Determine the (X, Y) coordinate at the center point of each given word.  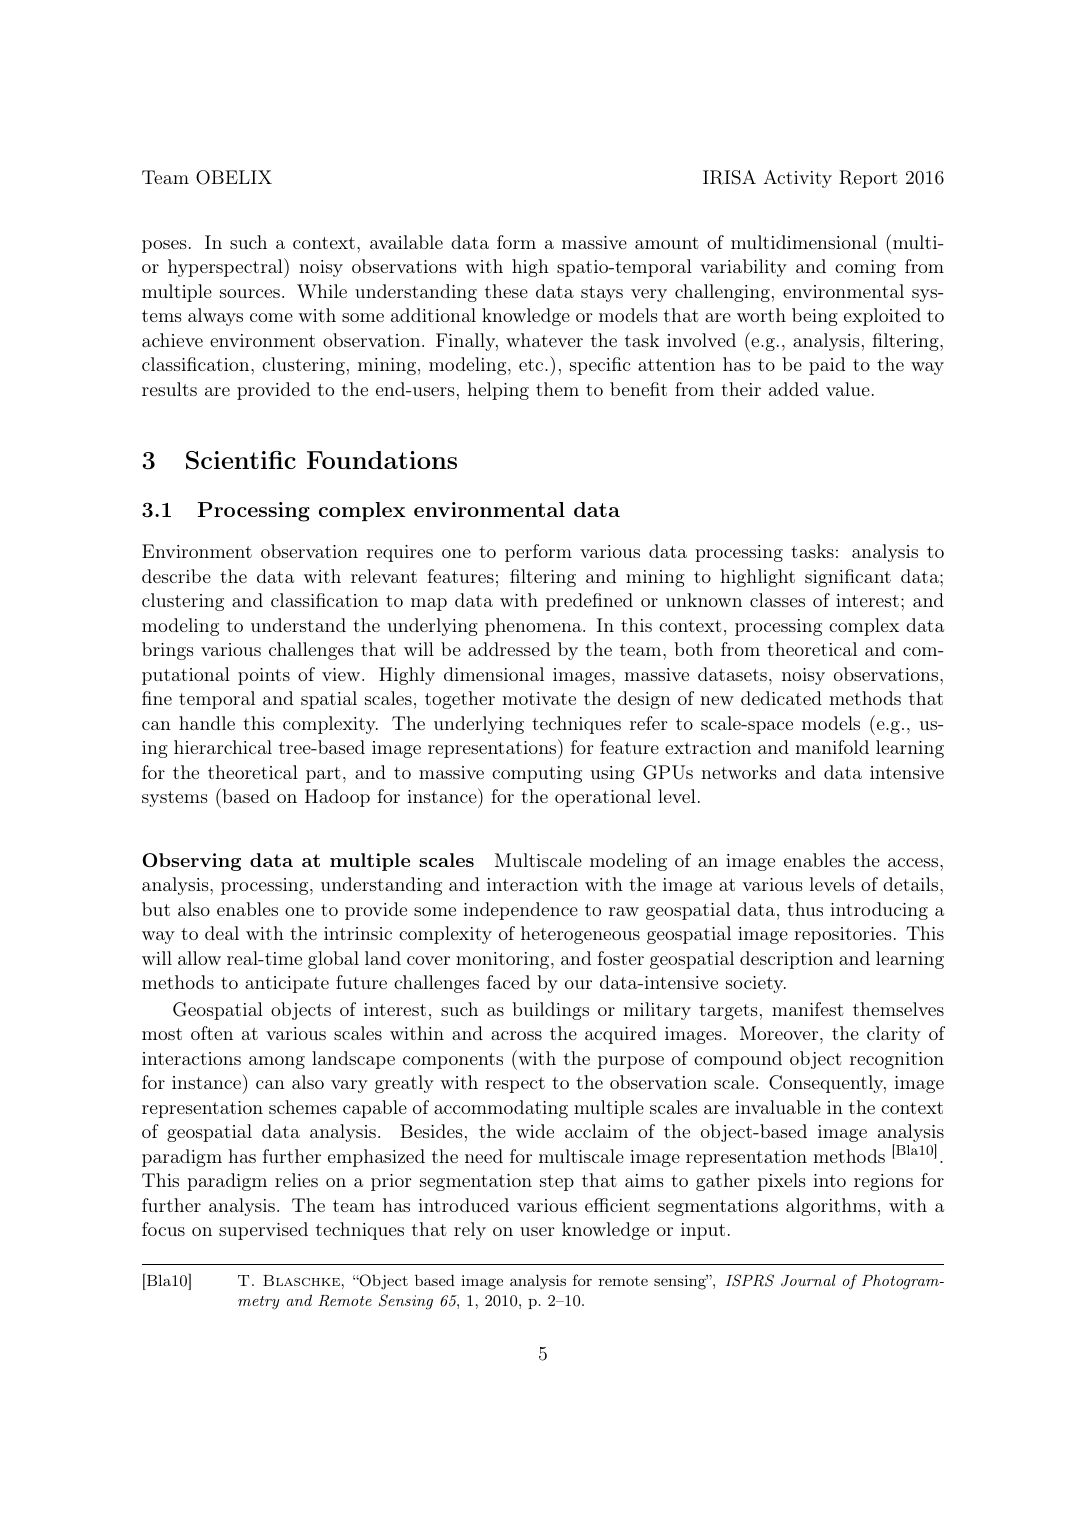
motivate (539, 698)
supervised (263, 1231)
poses (164, 246)
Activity (797, 179)
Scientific (241, 460)
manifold (832, 747)
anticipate (287, 984)
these (506, 291)
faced (508, 982)
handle (207, 723)
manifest (808, 1009)
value (848, 389)
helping (498, 391)
